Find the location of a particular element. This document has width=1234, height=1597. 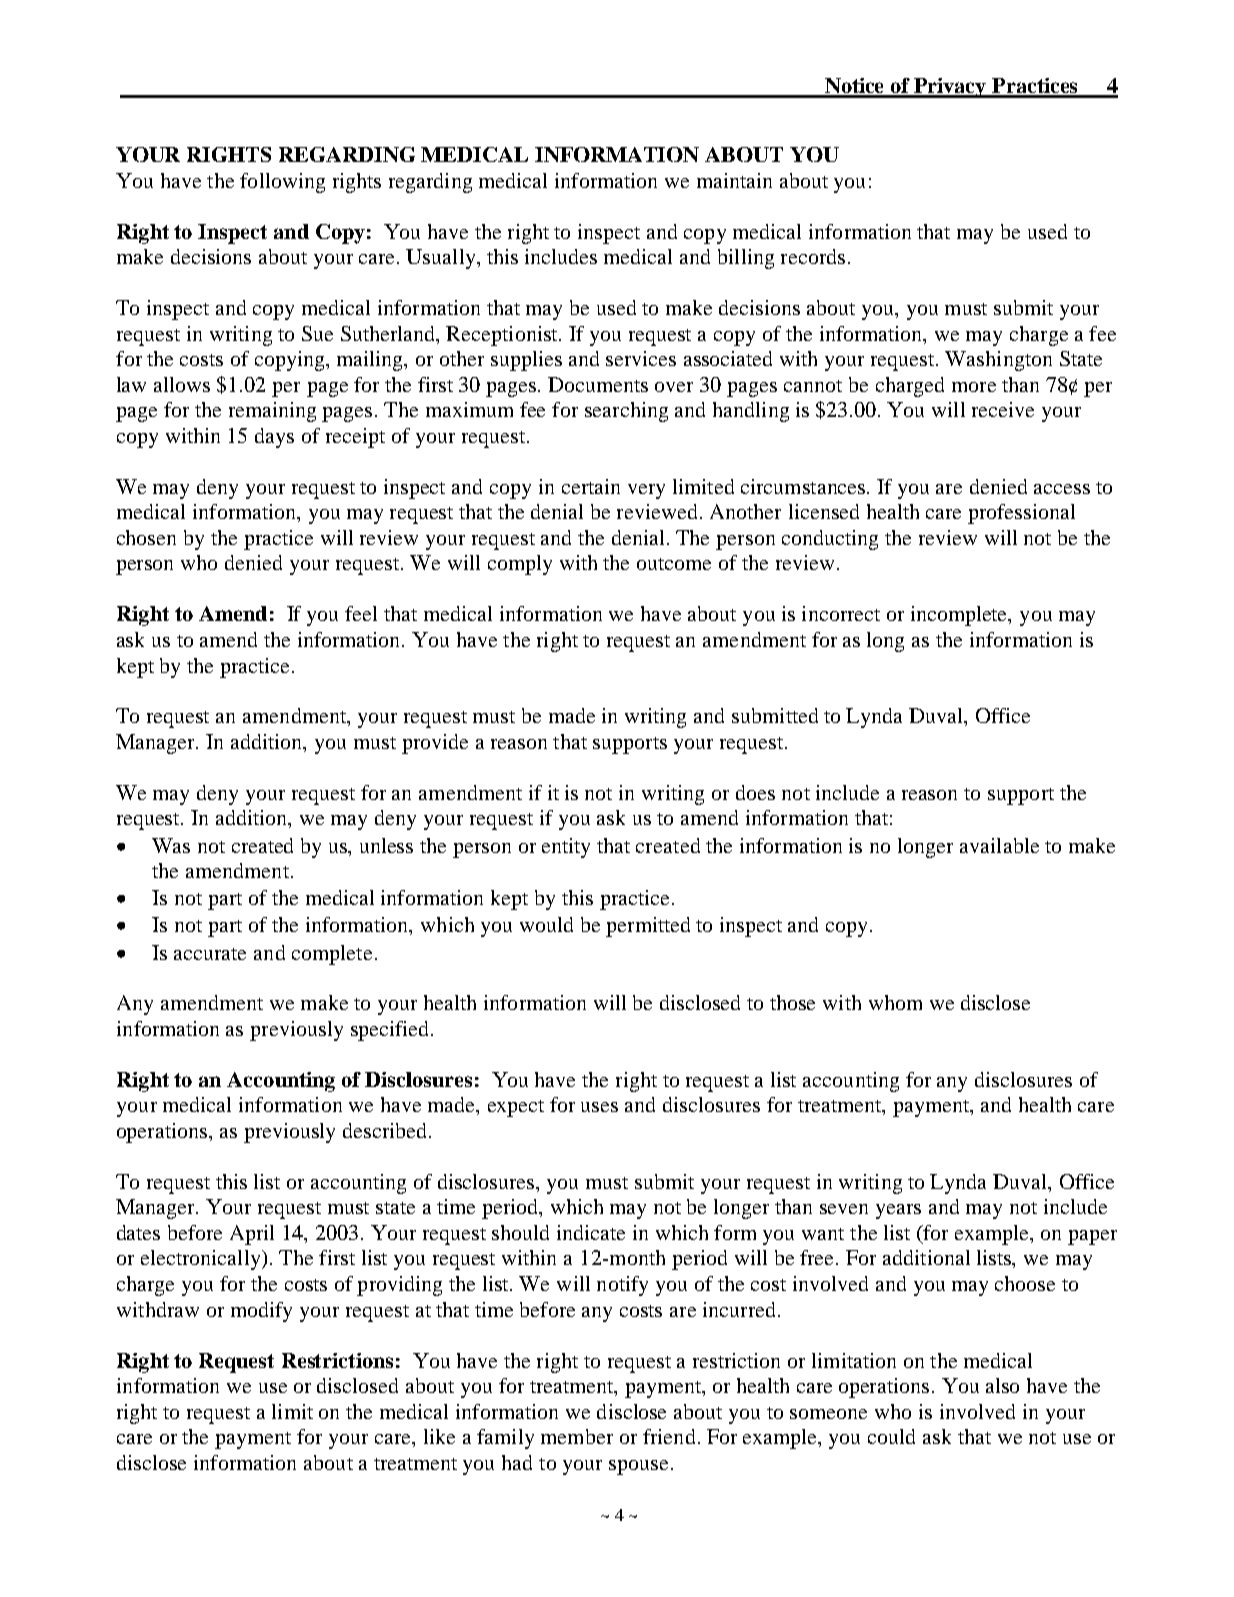

accurate is located at coordinates (210, 954).
